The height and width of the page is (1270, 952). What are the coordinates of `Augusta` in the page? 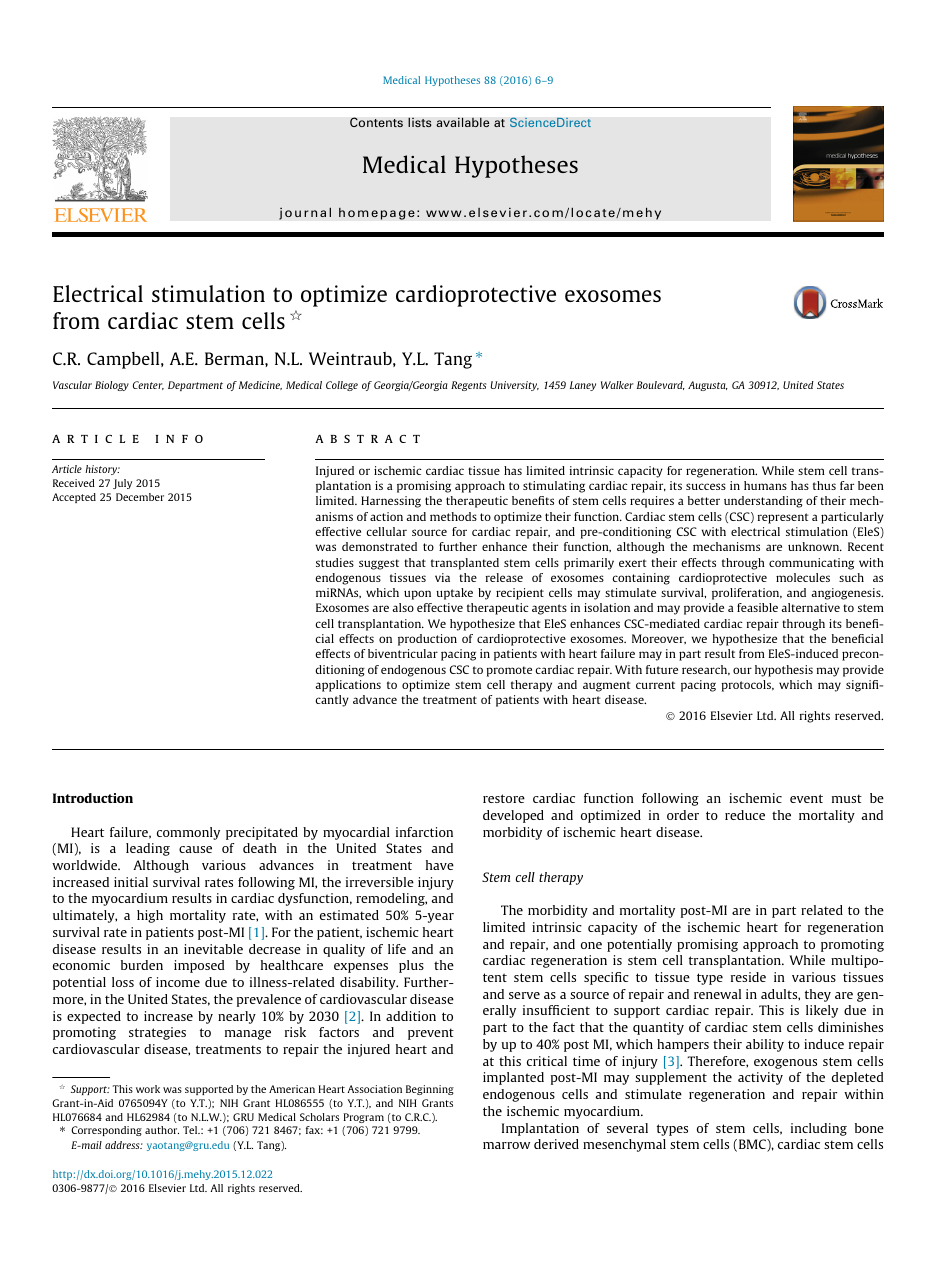 It's located at (708, 386).
